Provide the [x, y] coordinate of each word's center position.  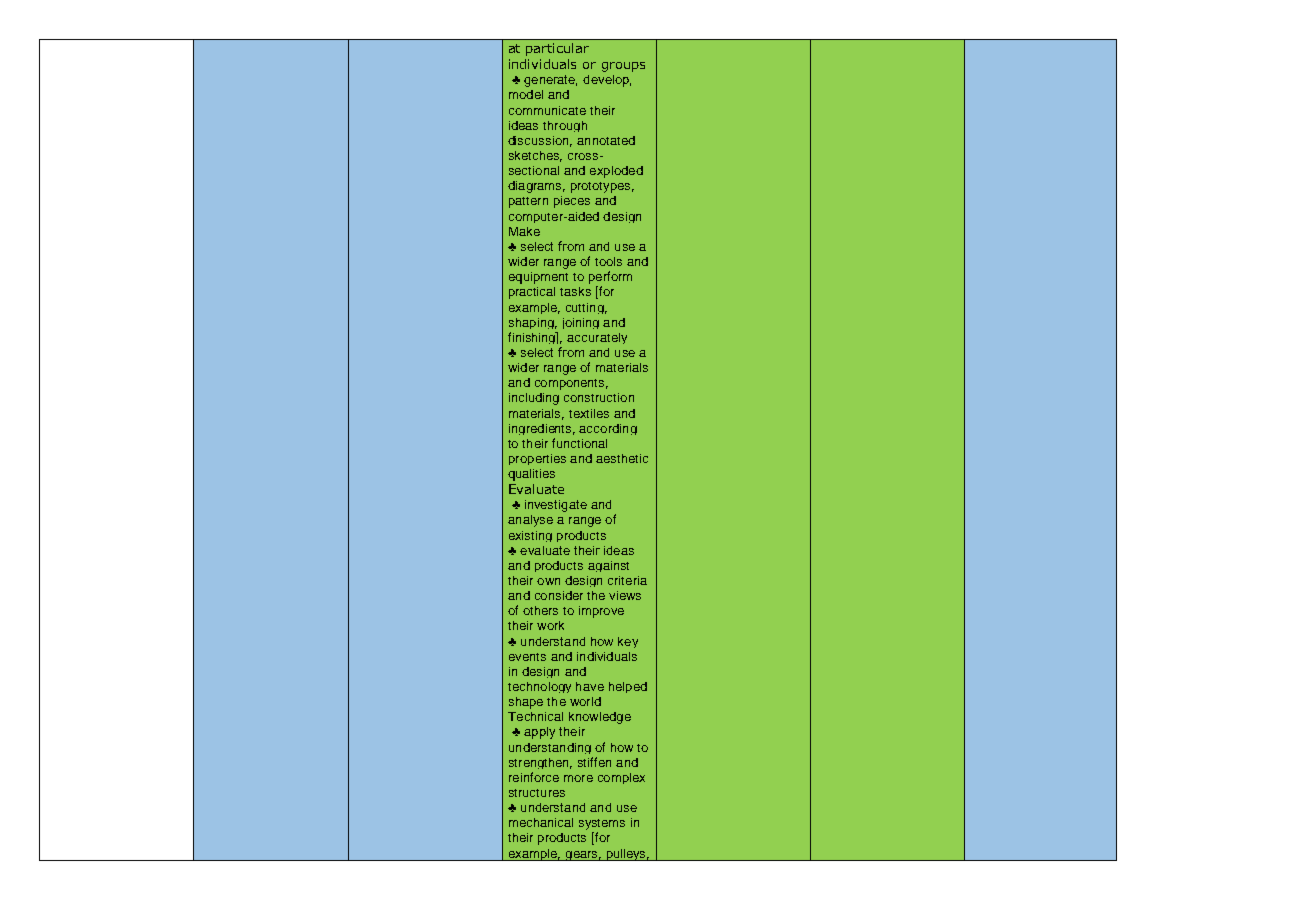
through [565, 126]
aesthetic [622, 458]
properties [537, 459]
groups [623, 67]
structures [537, 793]
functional [579, 443]
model [526, 94]
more [578, 778]
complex [621, 778]
